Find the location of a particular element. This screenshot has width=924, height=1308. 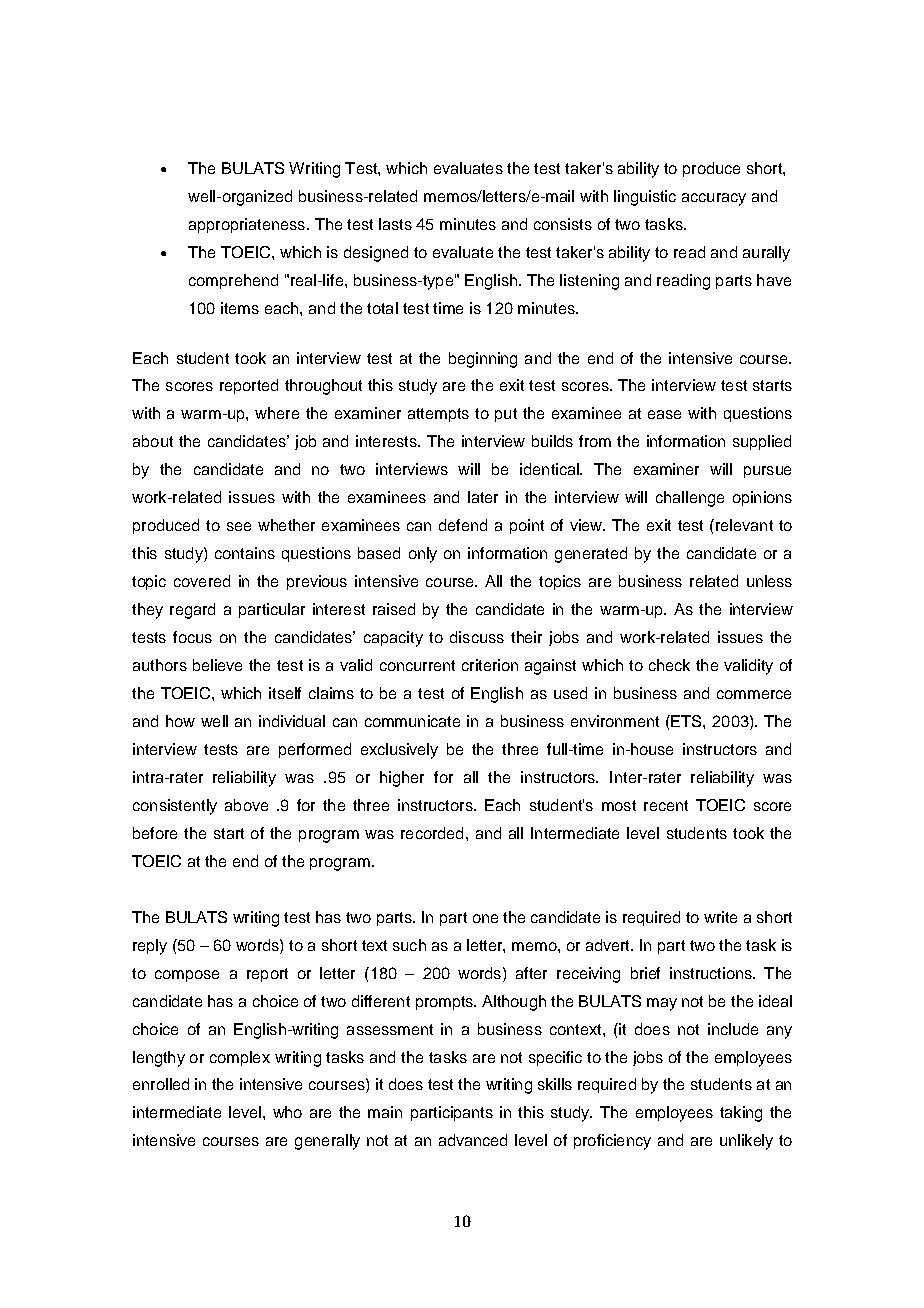

advanced is located at coordinates (473, 1140).
